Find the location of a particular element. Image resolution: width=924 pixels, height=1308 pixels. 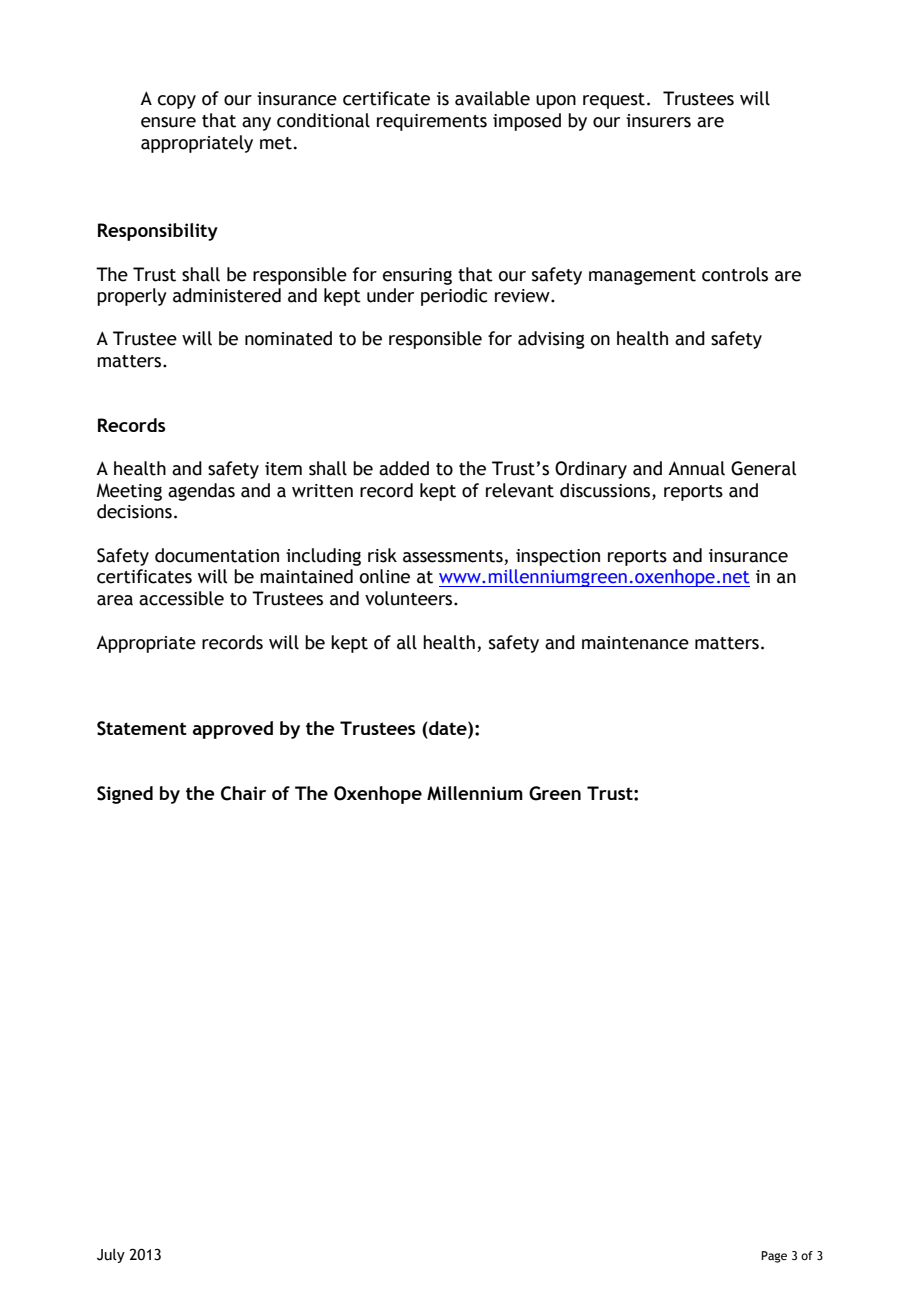

insurers is located at coordinates (658, 121).
